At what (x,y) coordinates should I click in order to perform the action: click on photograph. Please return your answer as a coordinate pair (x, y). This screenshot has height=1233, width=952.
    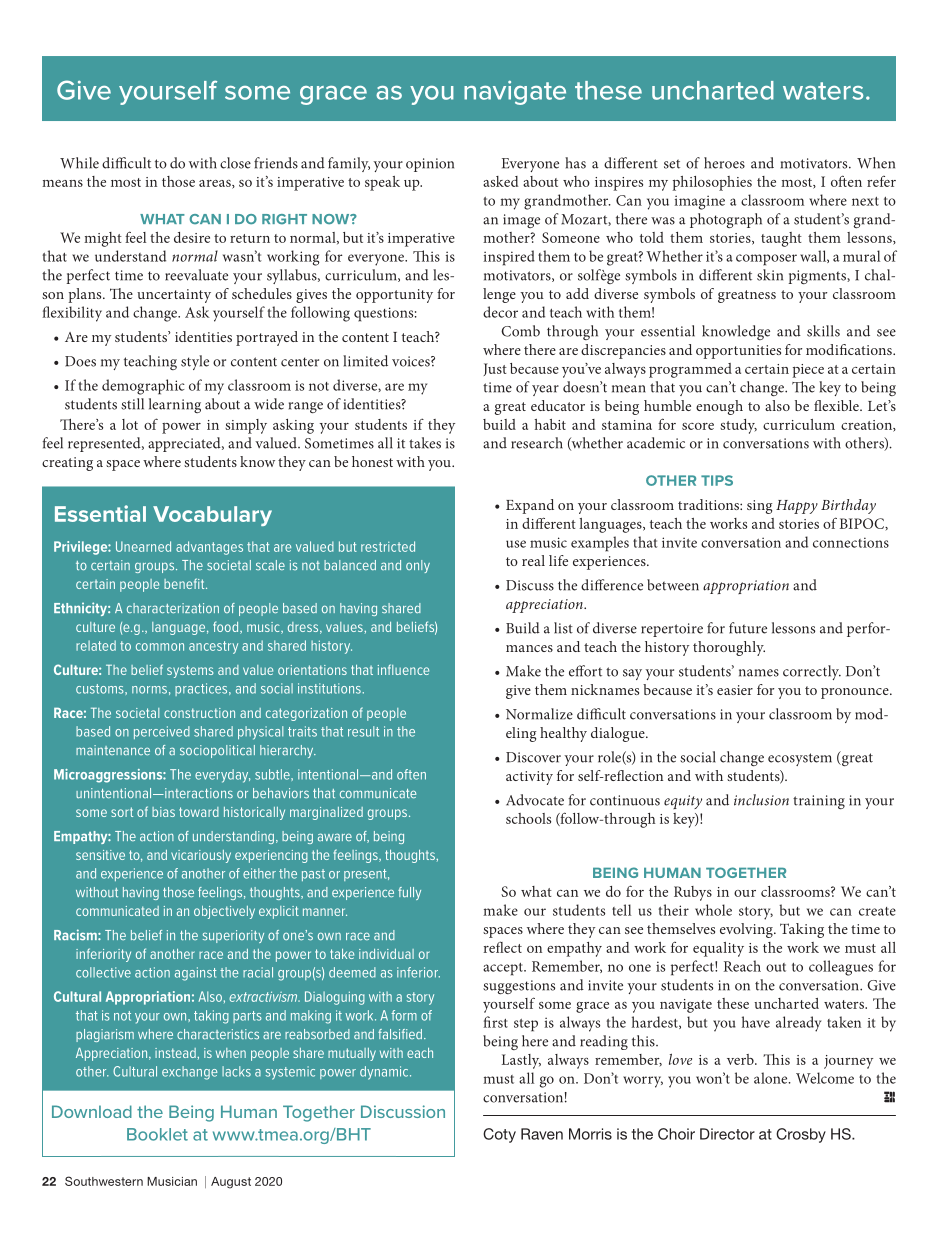
    Looking at the image, I should click on (726, 220).
